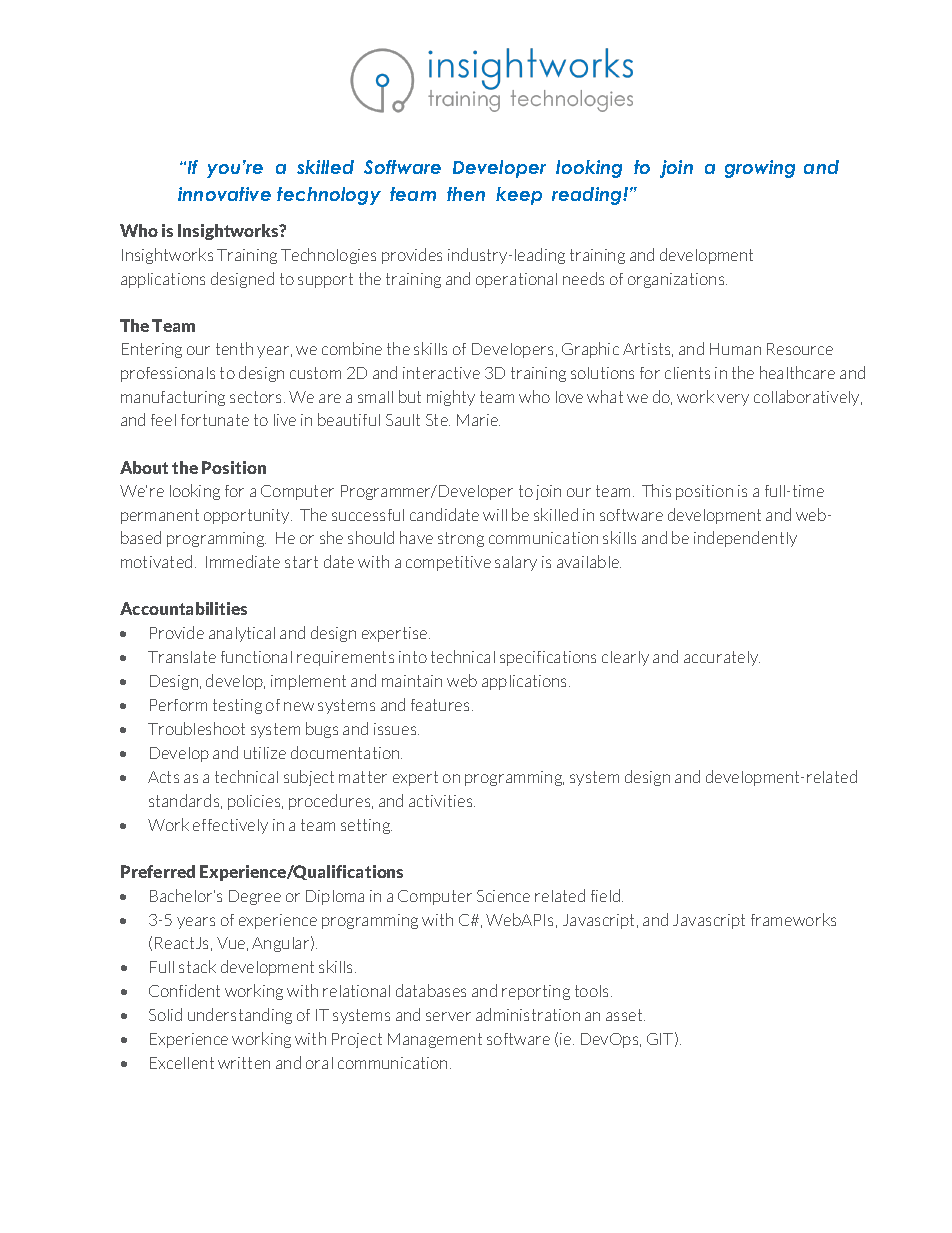 This screenshot has height=1233, width=952. Describe the element at coordinates (722, 658) in the screenshot. I see `accurately` at that location.
